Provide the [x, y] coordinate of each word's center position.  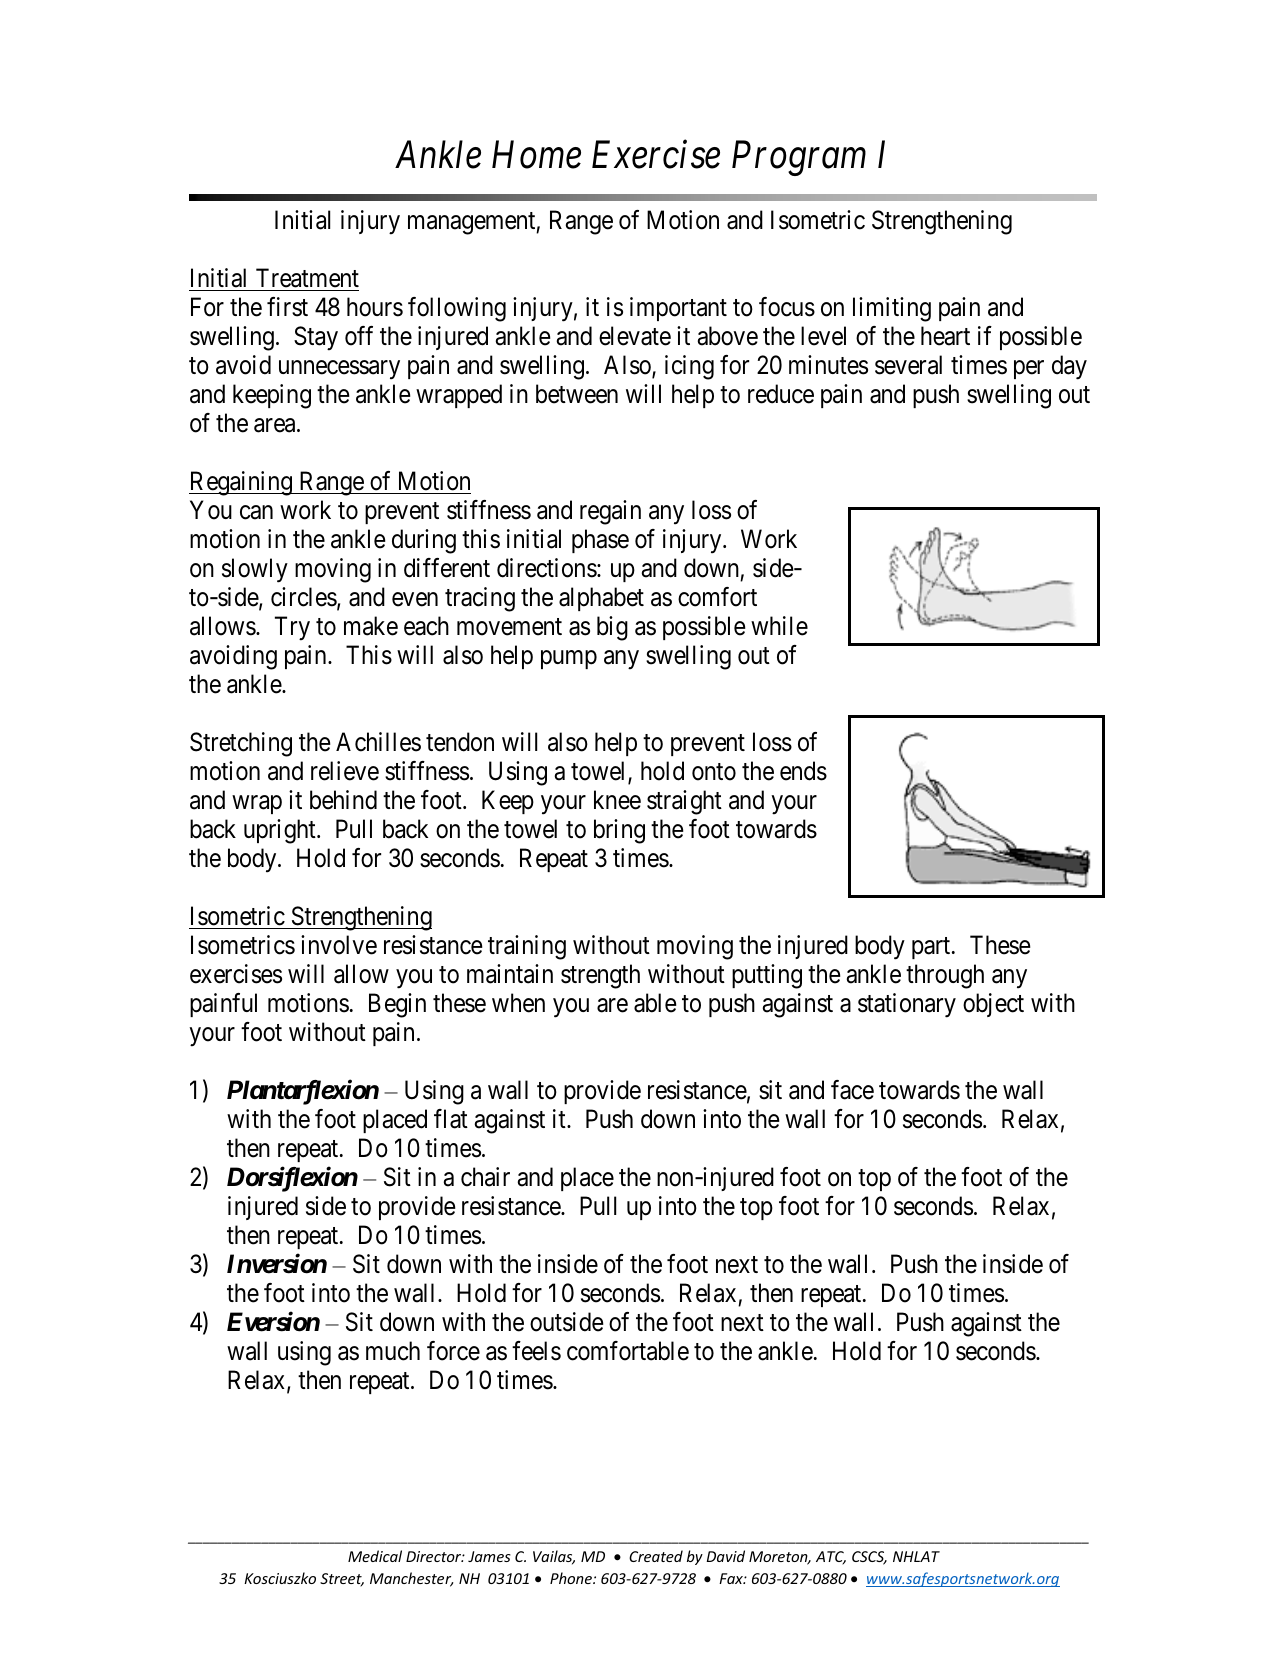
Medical [375, 1556]
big [612, 628]
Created [656, 1556]
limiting [892, 309]
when [518, 1003]
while [779, 626]
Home [536, 155]
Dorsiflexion [292, 1179]
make [371, 626]
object [993, 1005]
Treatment [307, 278]
